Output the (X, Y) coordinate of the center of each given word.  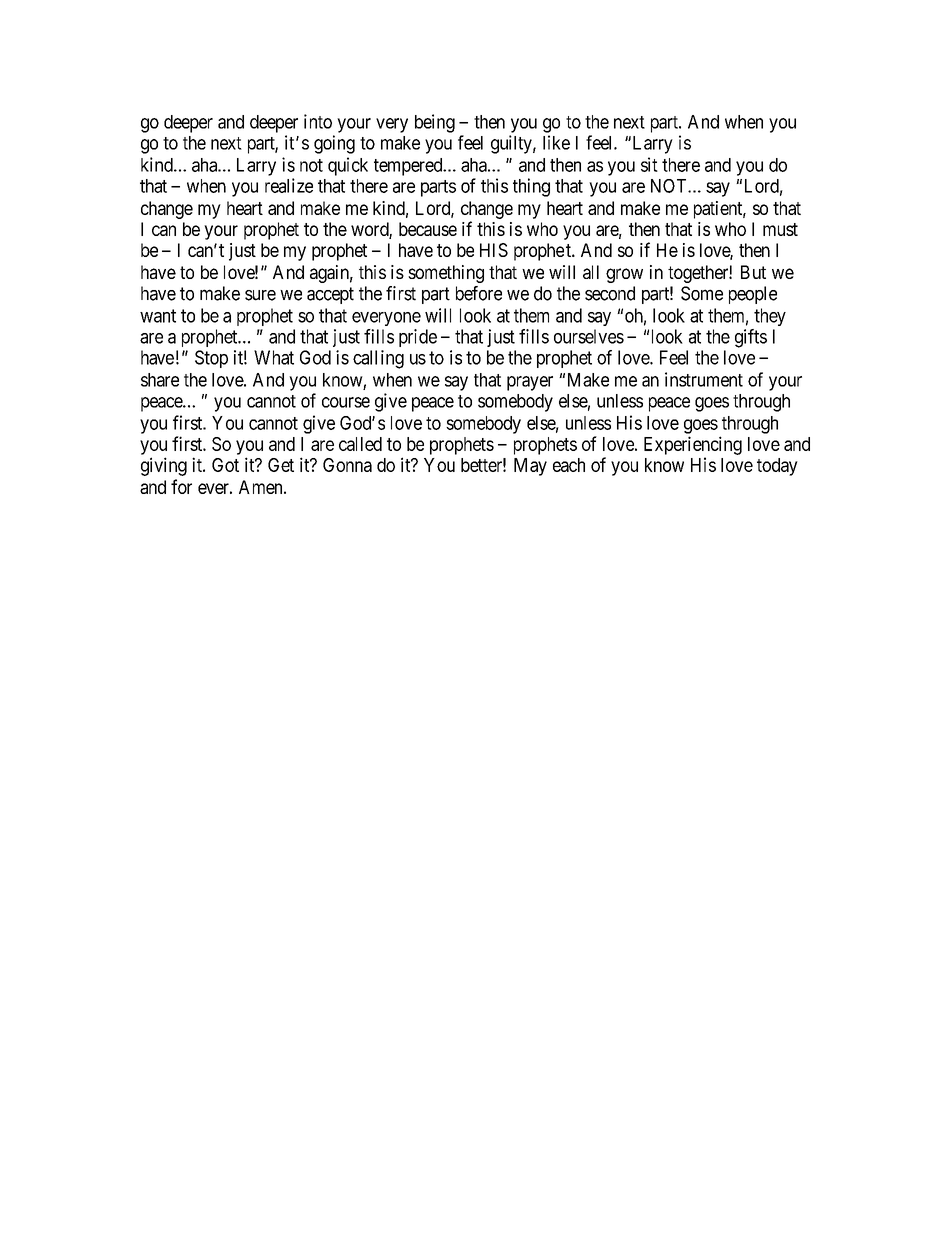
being (435, 123)
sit (649, 164)
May (530, 467)
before (479, 293)
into (318, 121)
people (753, 295)
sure (260, 295)
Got (225, 465)
